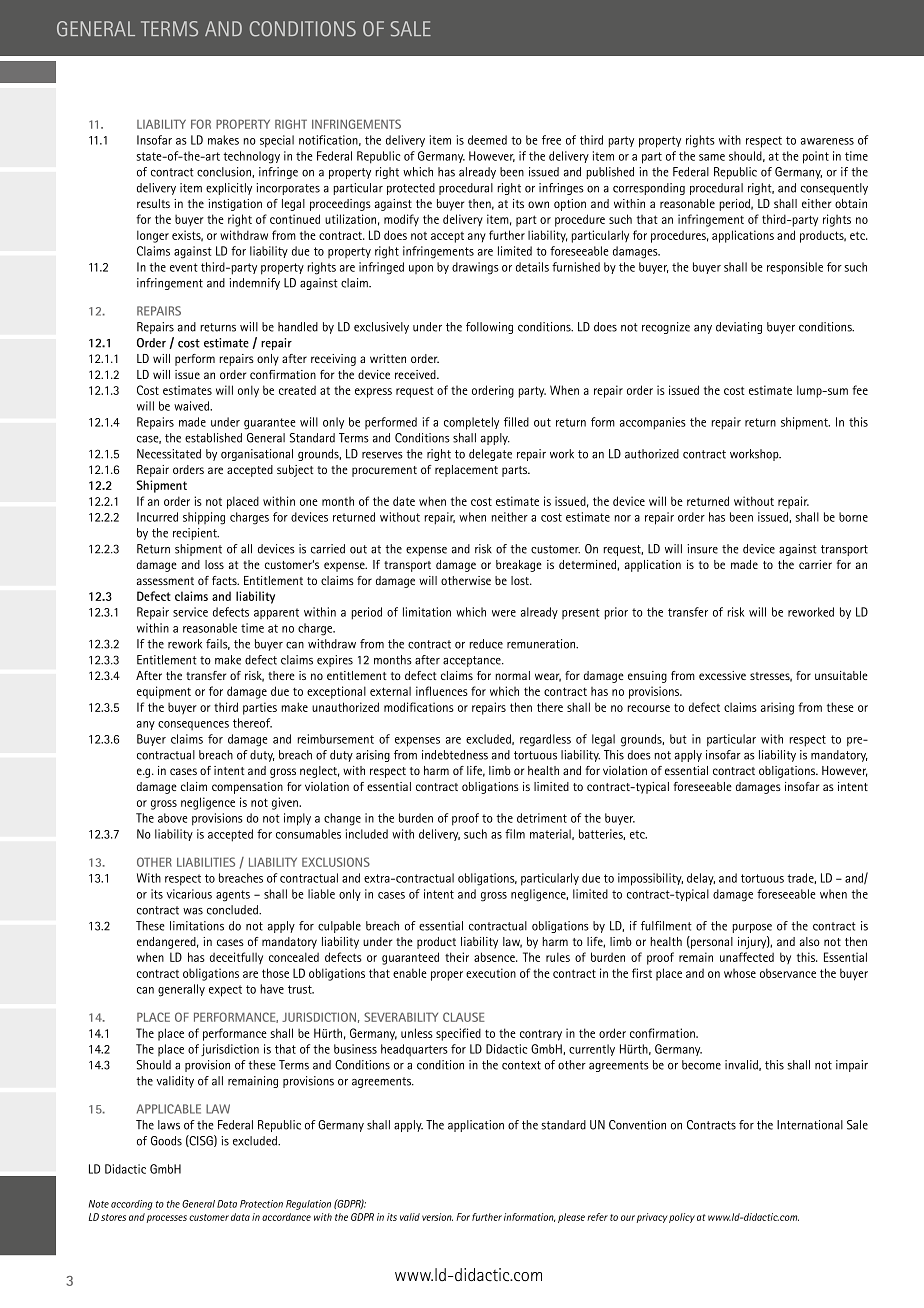  What do you see at coordinates (512, 675) in the image?
I see `normal` at bounding box center [512, 675].
